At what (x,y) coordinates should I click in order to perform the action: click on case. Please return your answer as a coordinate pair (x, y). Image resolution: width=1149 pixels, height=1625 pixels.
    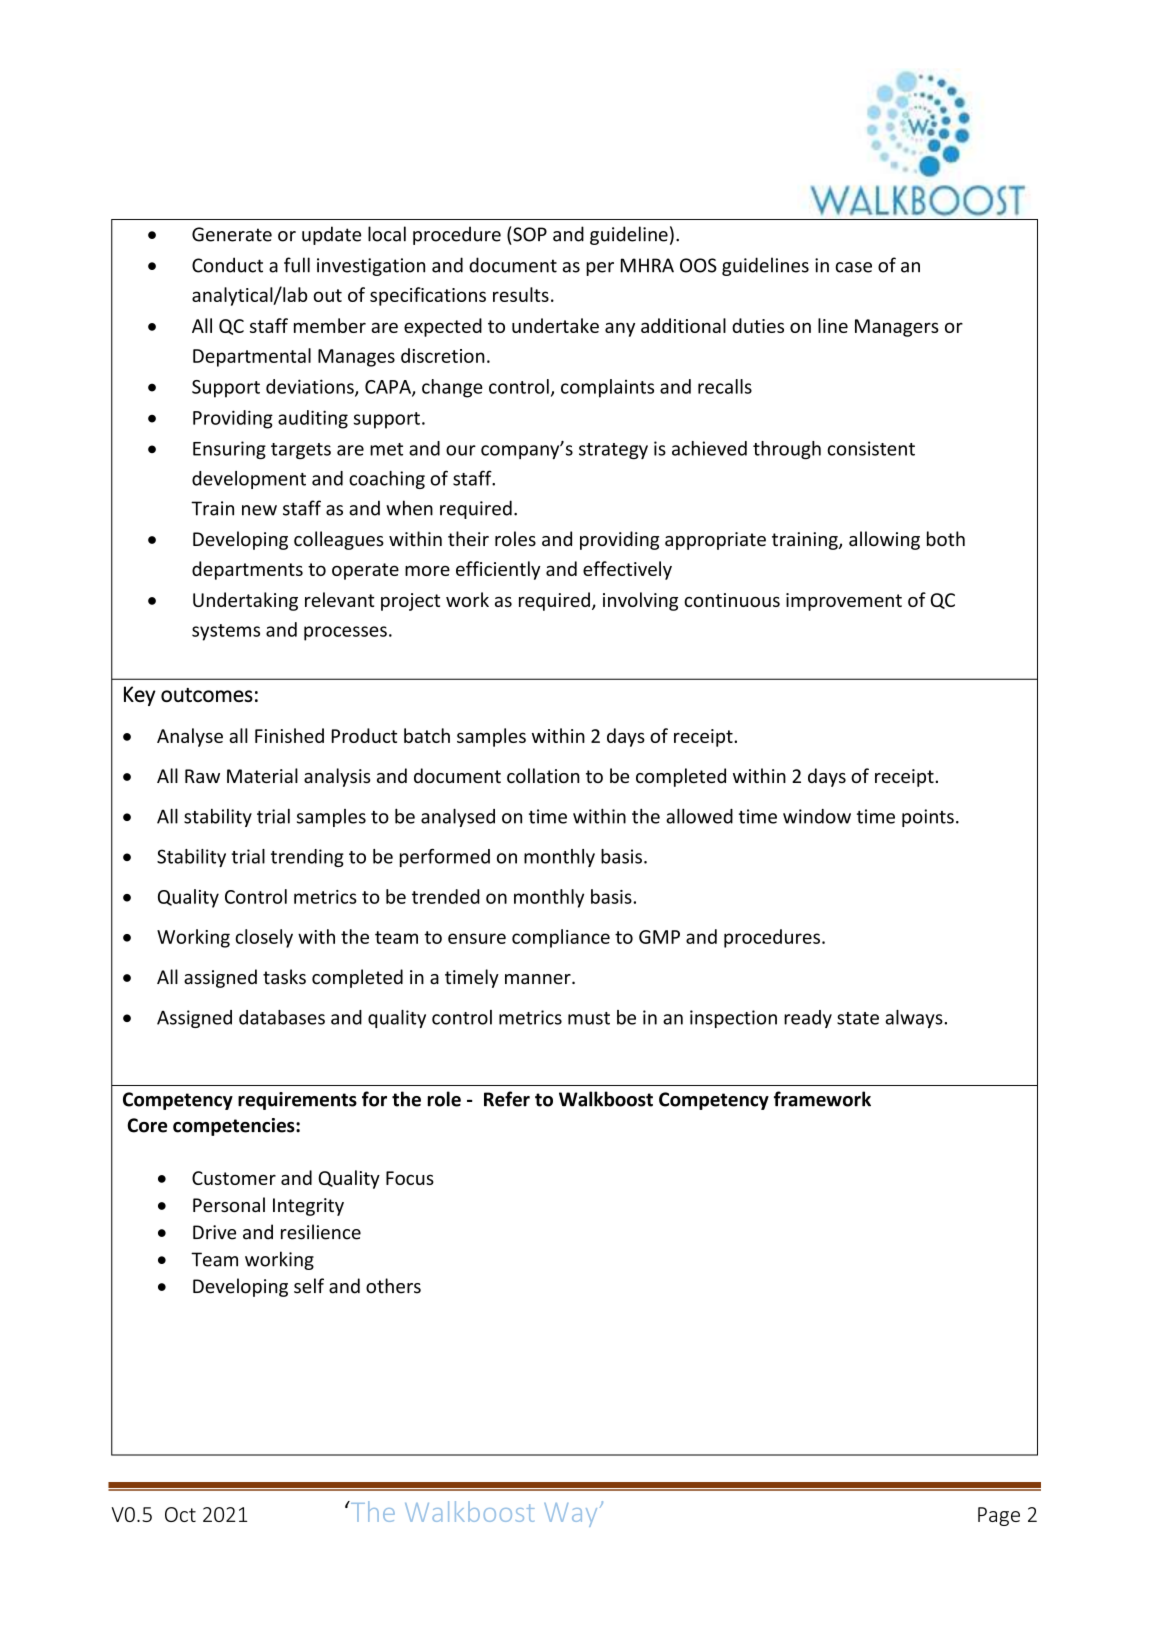
    Looking at the image, I should click on (853, 267).
